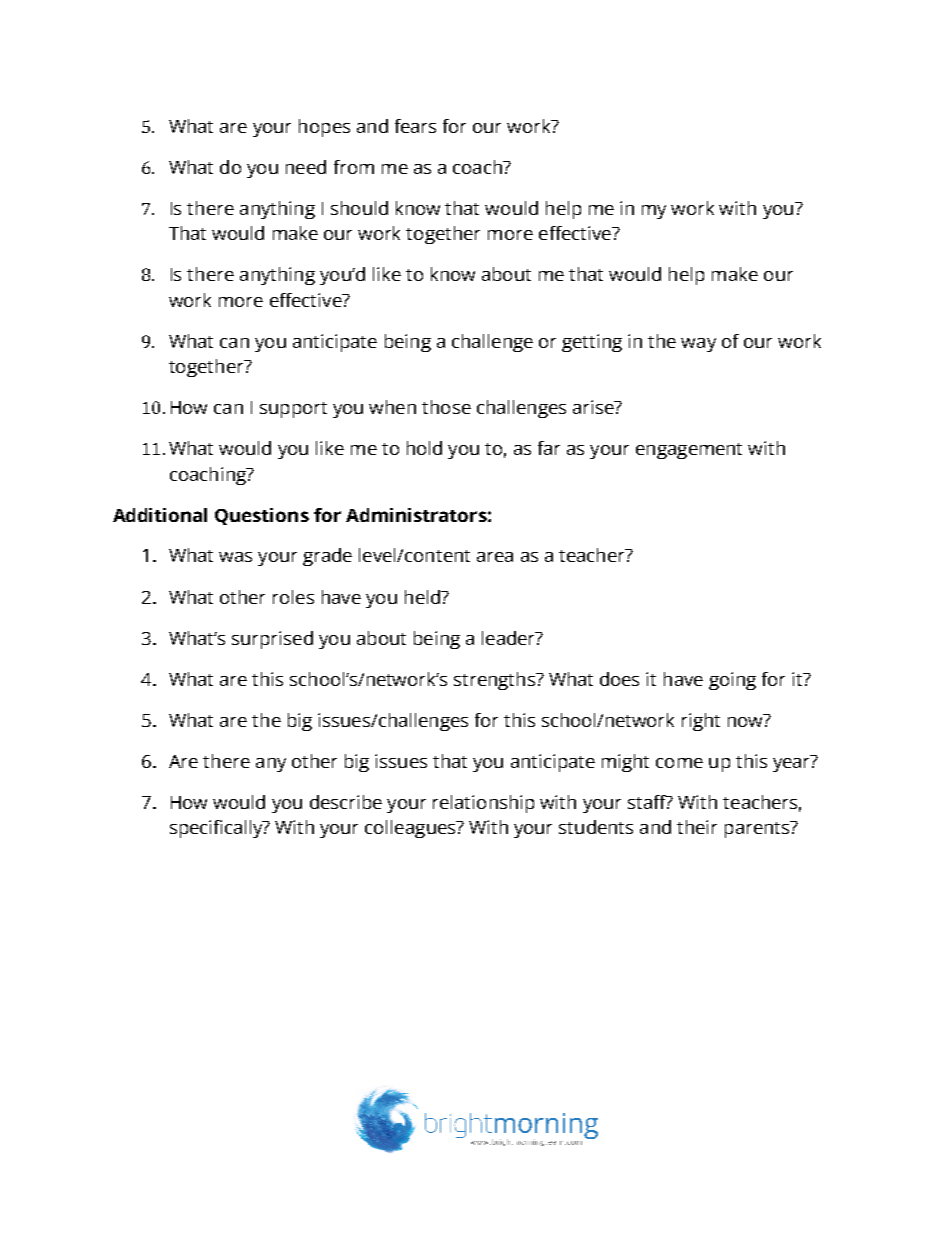 This page has width=952, height=1233. I want to click on strengths, so click(495, 681).
